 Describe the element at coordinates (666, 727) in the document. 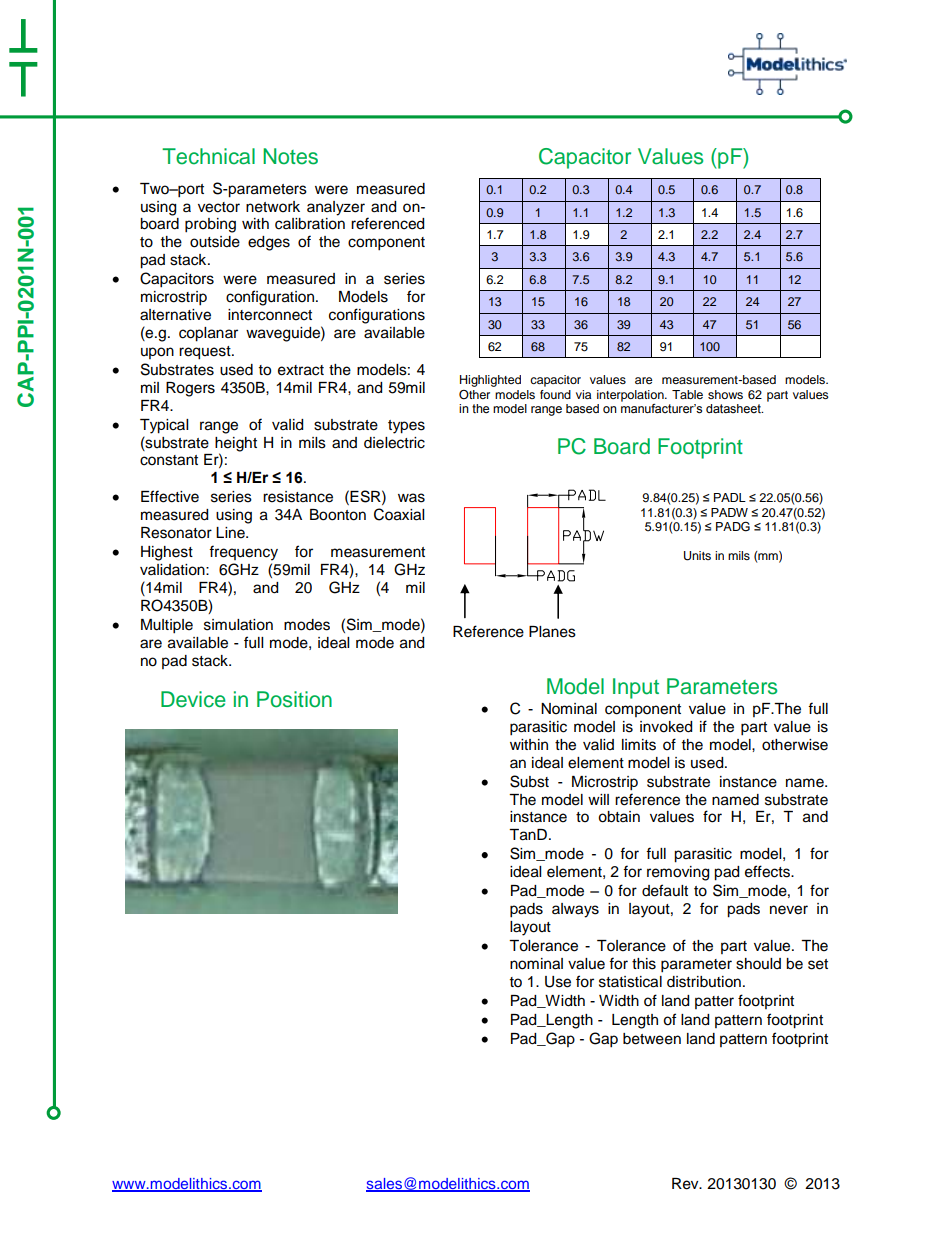

I see `invoked` at that location.
